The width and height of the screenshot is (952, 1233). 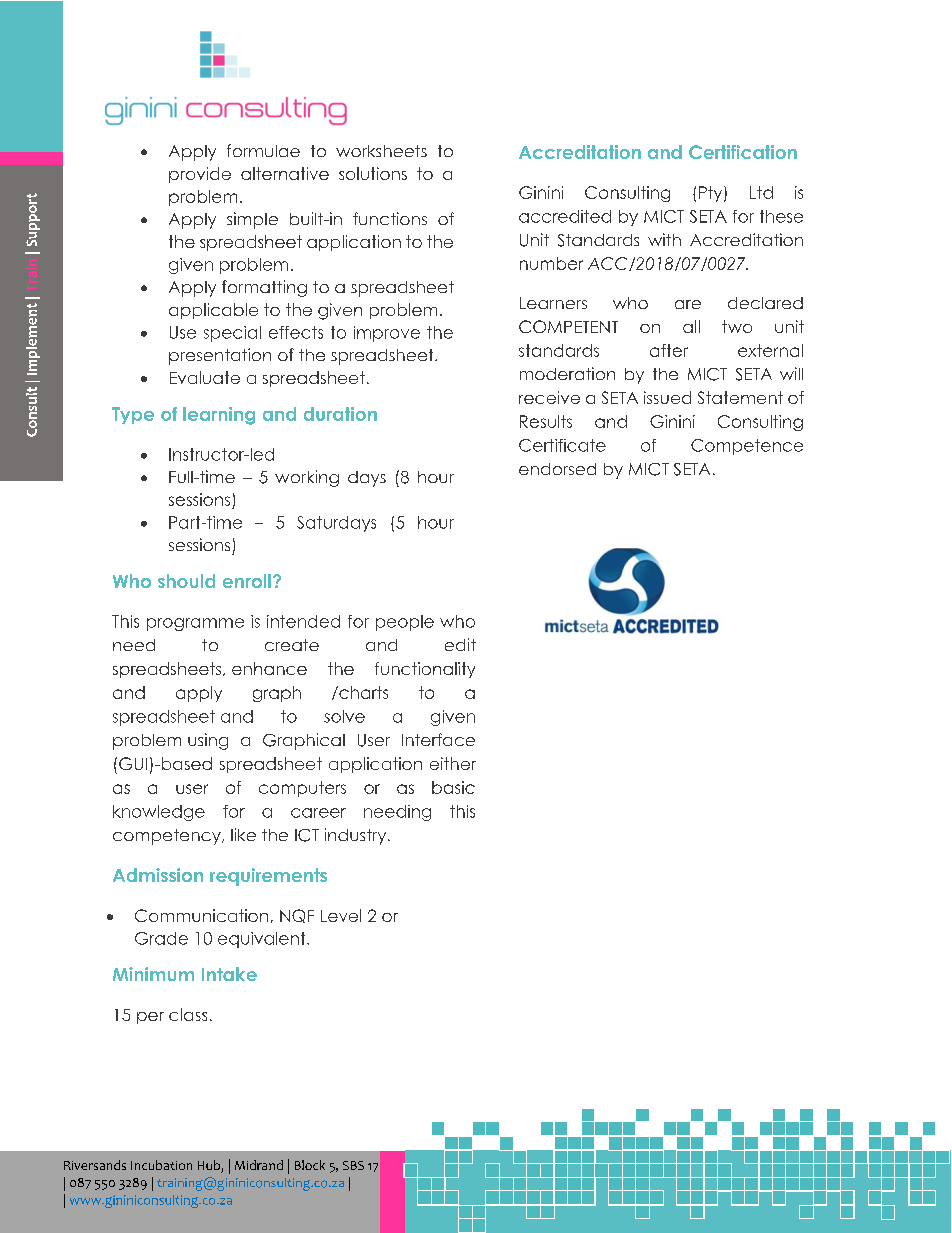 I want to click on Evaluate, so click(x=205, y=377).
